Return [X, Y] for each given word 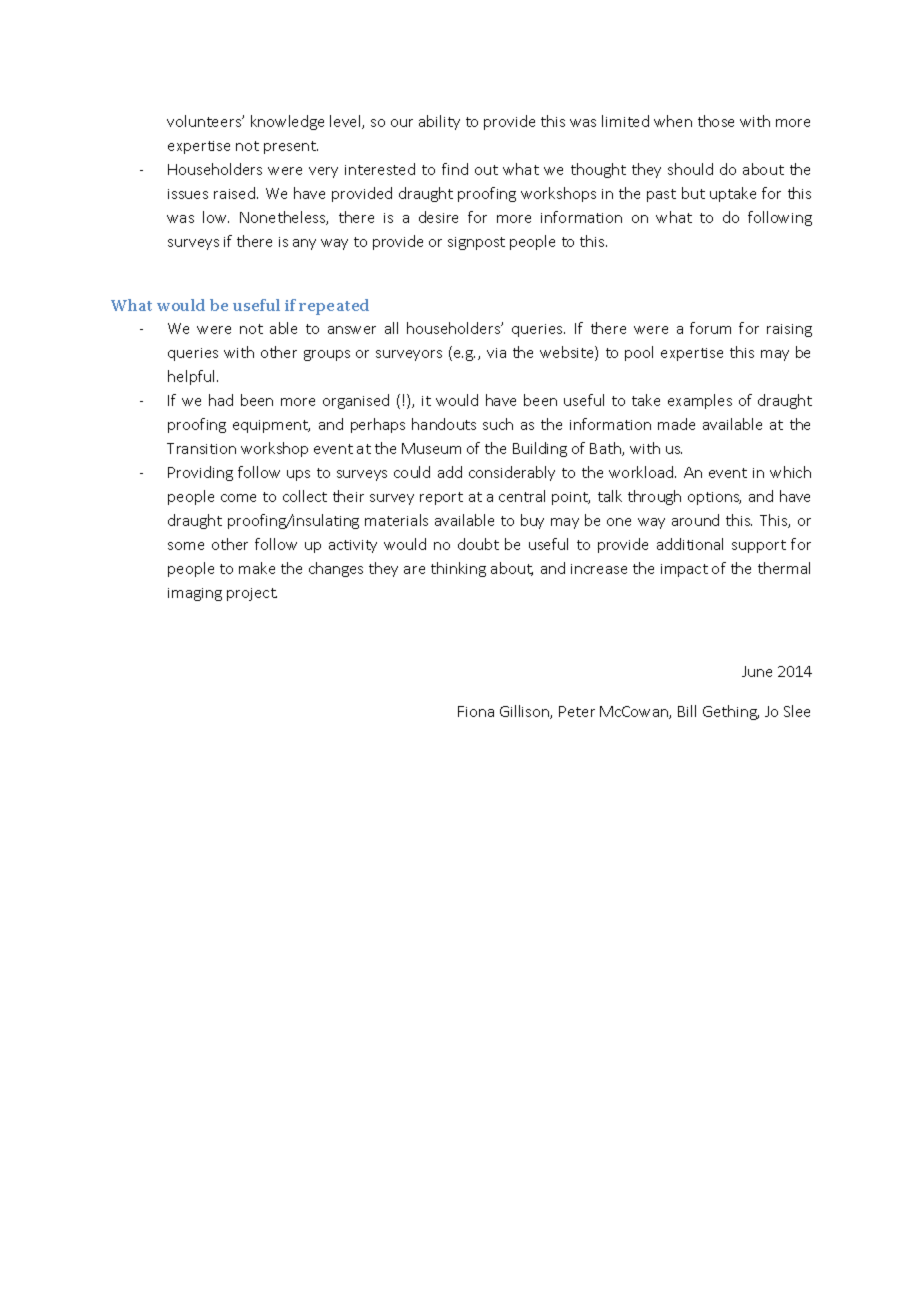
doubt [478, 544]
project [252, 594]
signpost [476, 243]
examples [700, 401]
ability [439, 122]
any [304, 244]
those [716, 121]
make [257, 568]
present [291, 147]
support [759, 546]
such [498, 424]
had [221, 400]
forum [710, 328]
